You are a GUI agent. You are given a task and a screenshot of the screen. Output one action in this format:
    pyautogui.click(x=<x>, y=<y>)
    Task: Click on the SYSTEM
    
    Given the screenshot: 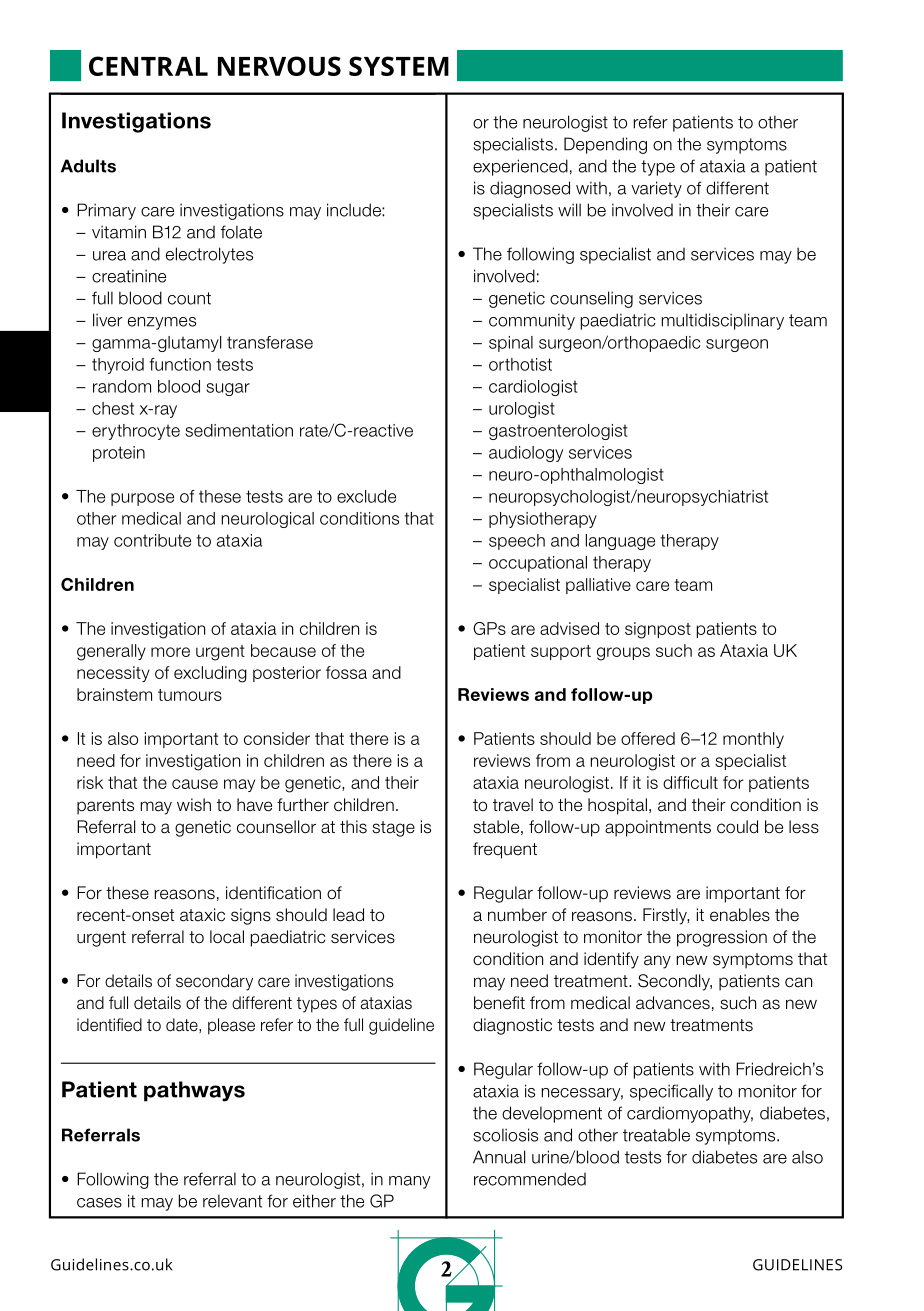 What is the action you would take?
    pyautogui.click(x=399, y=66)
